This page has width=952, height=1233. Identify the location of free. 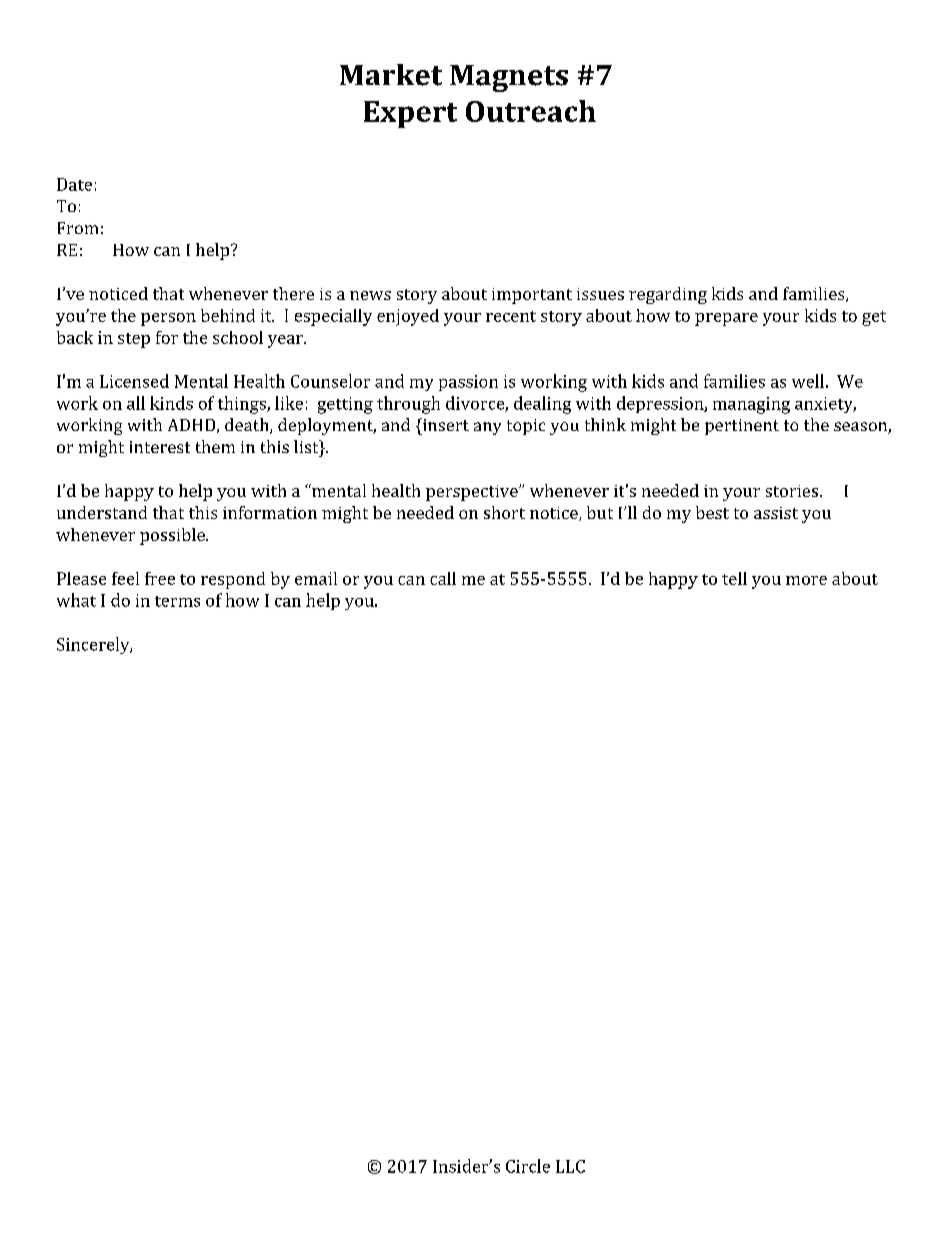
(160, 578).
